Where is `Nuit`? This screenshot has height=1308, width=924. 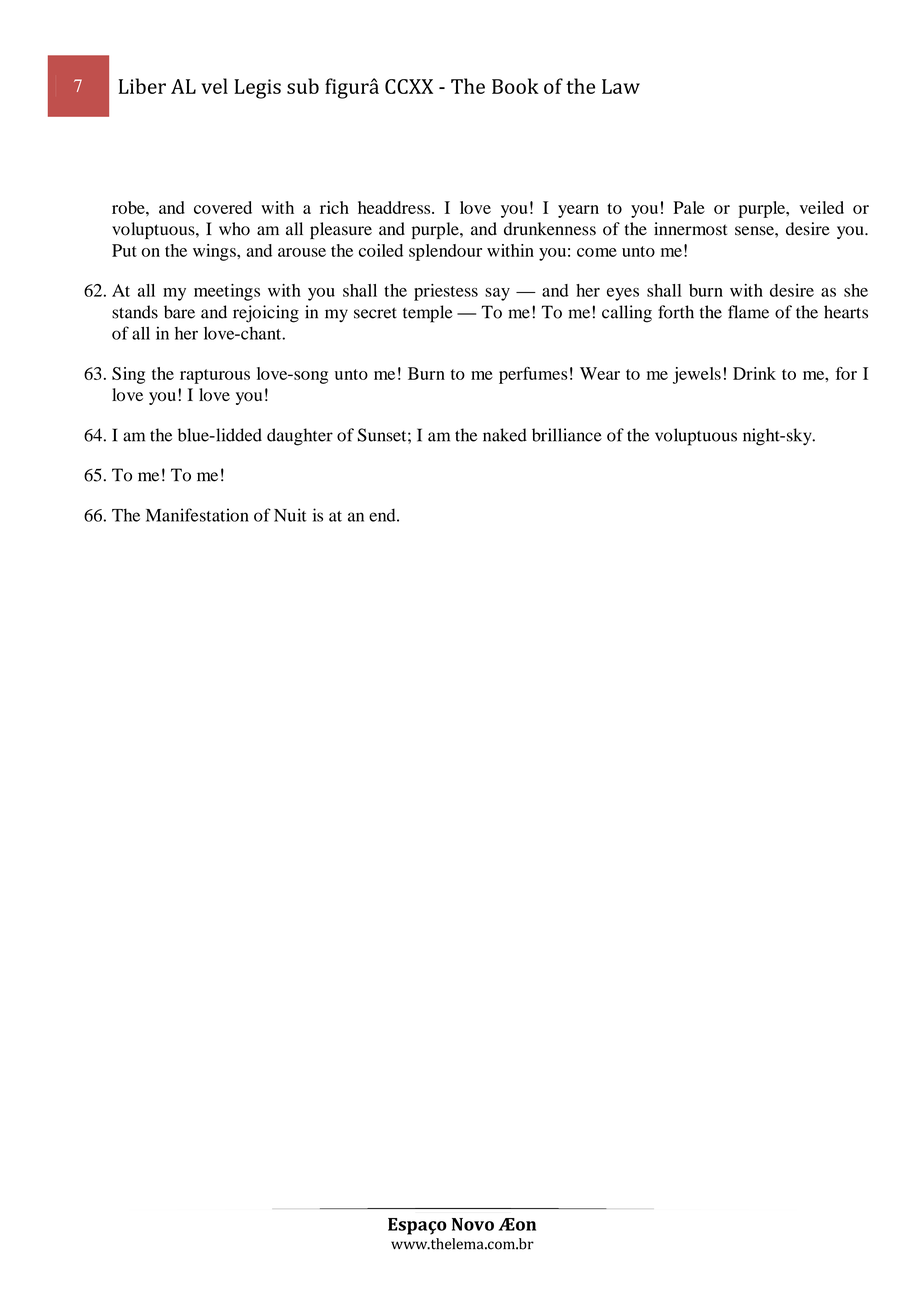
Nuit is located at coordinates (290, 515).
